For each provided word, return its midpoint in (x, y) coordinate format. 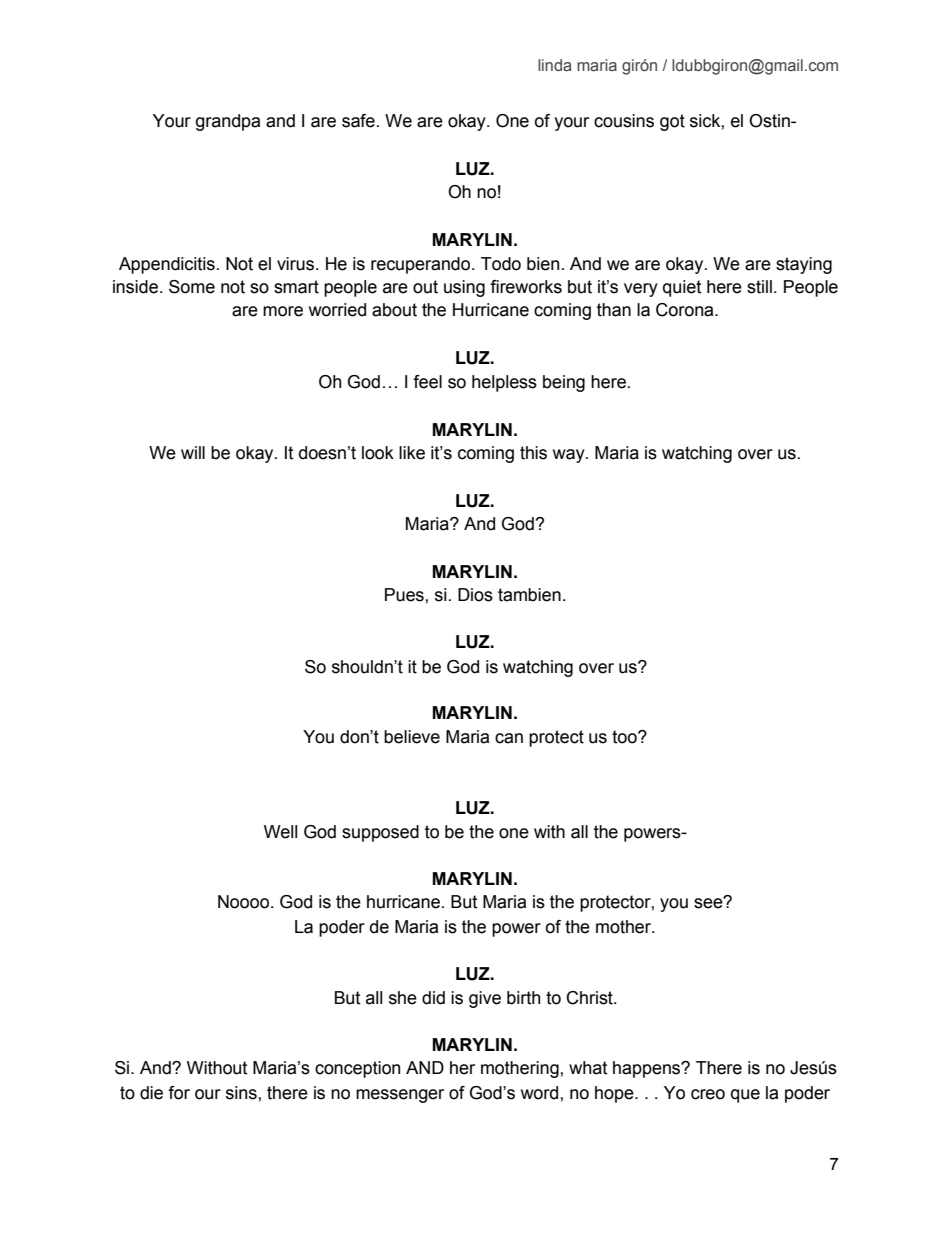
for (179, 1093)
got (672, 122)
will (193, 452)
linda (555, 65)
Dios (475, 595)
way (570, 456)
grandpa (228, 122)
